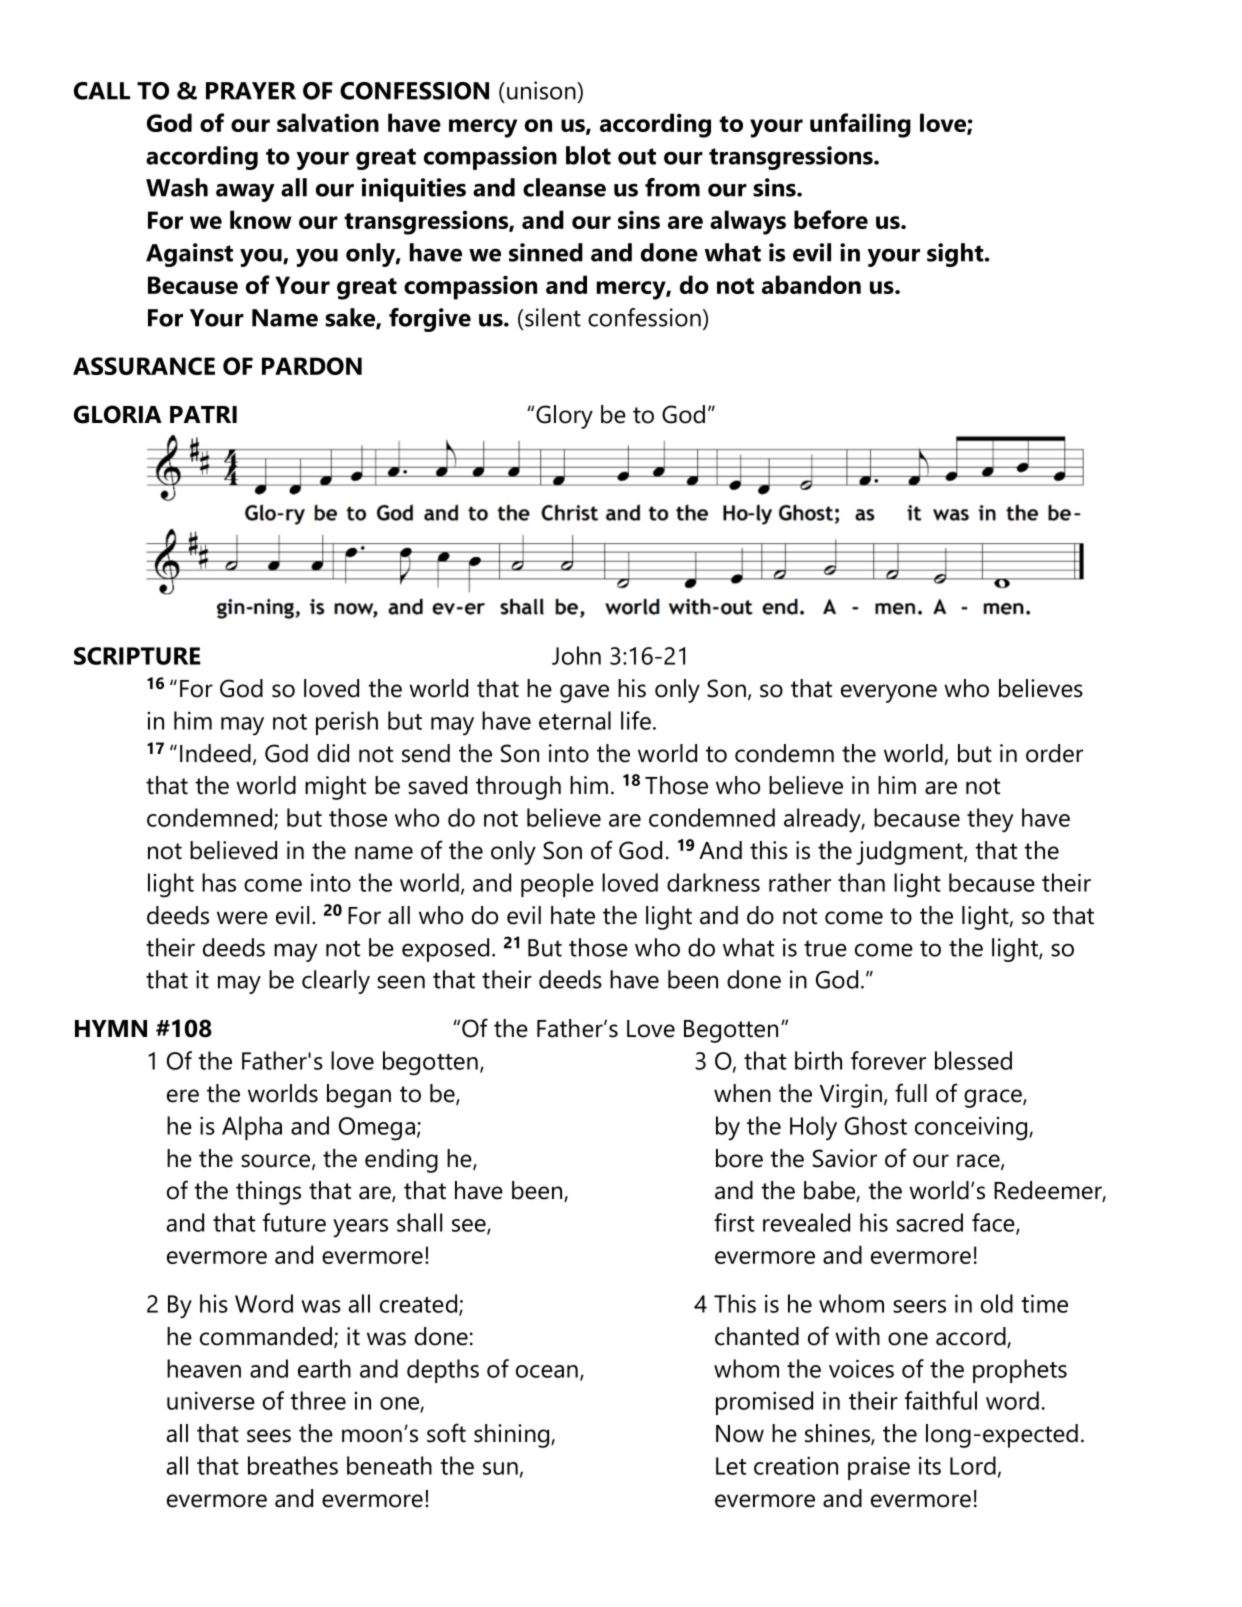 This screenshot has width=1242, height=1607. Describe the element at coordinates (251, 91) in the screenshot. I see `PRAYER` at that location.
